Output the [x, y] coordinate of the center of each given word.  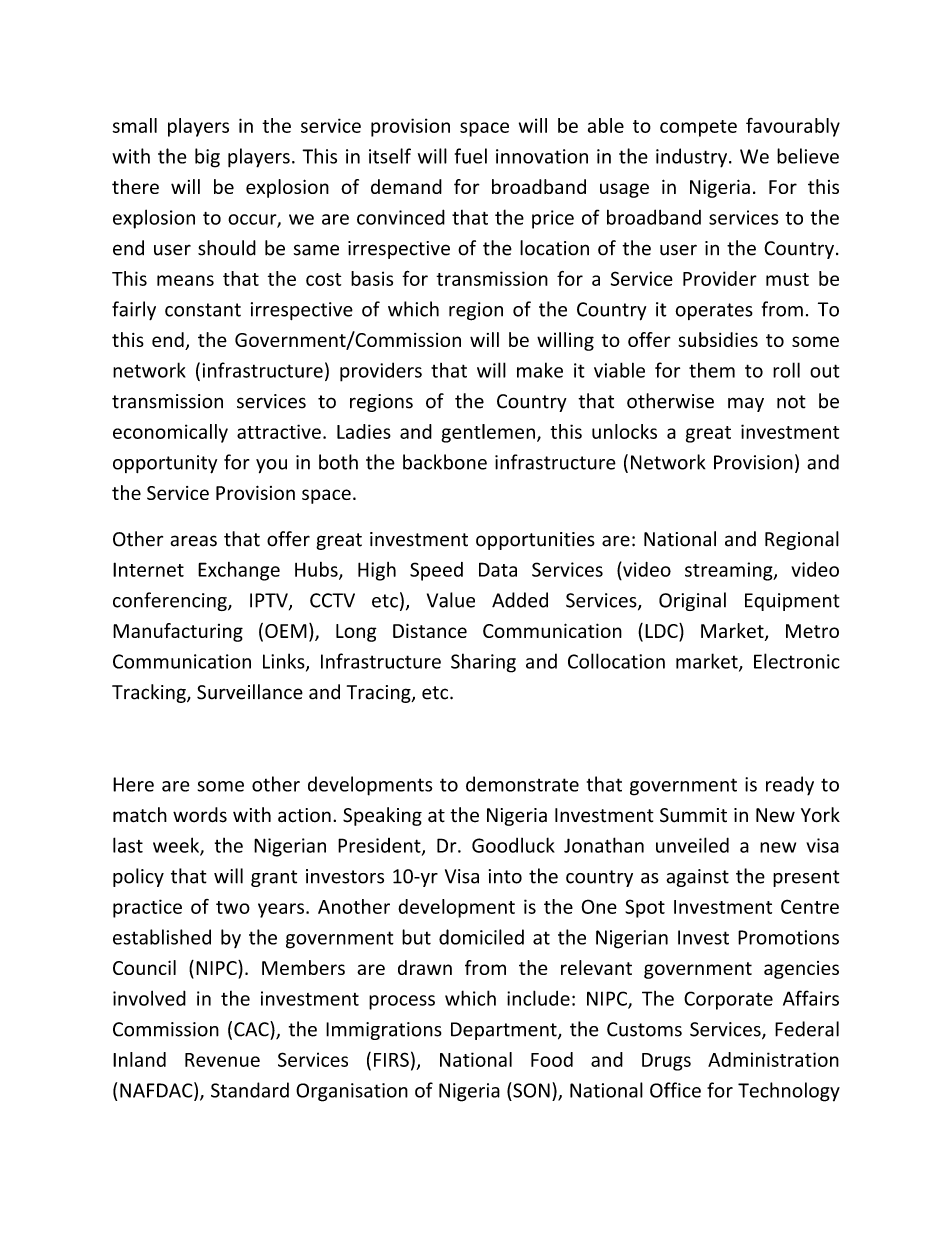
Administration [773, 1059]
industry [693, 158]
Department [505, 1031]
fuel [471, 156]
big [207, 158]
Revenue [222, 1060]
